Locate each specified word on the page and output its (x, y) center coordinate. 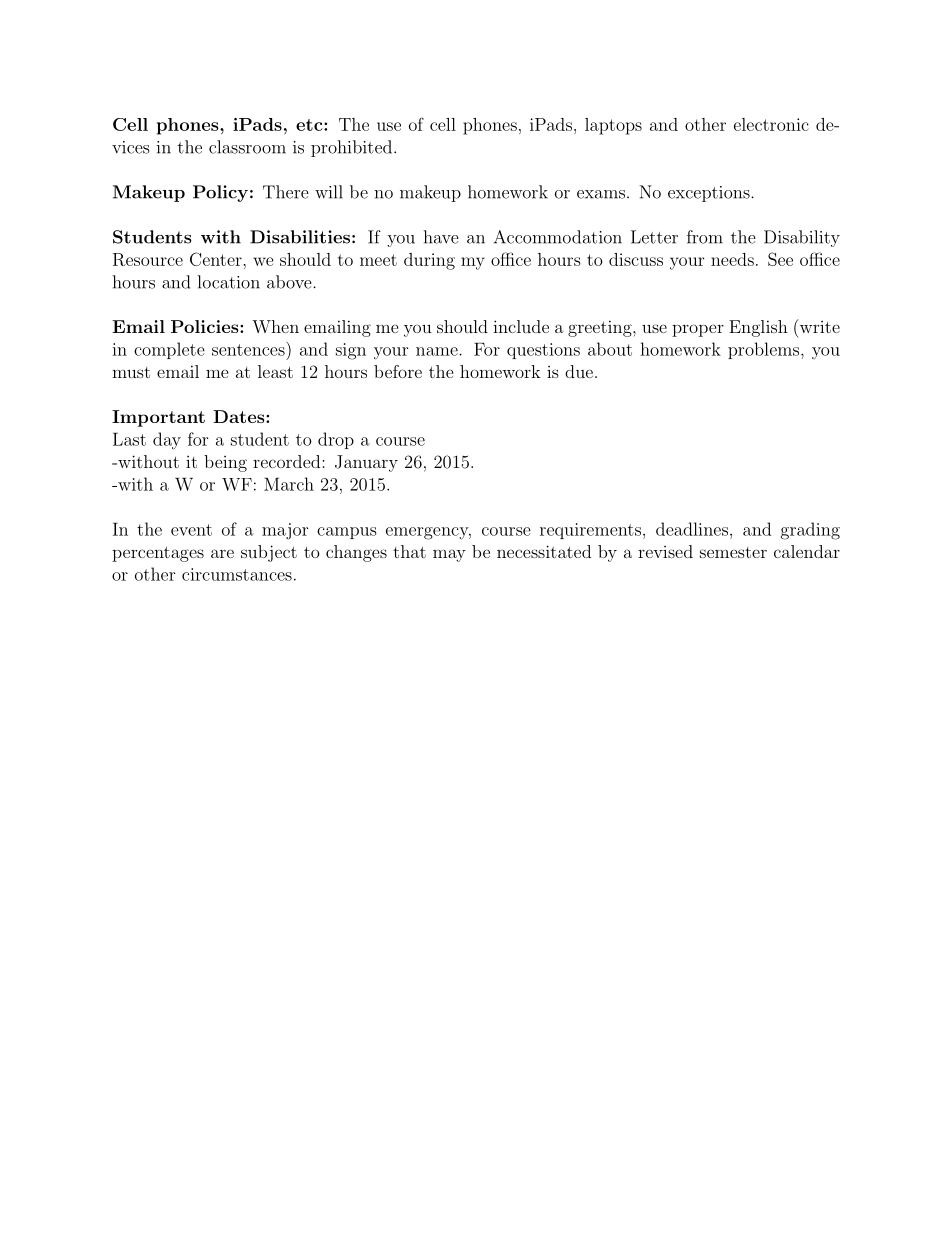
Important (158, 418)
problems (763, 350)
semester (733, 552)
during (429, 261)
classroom (247, 147)
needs (732, 259)
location (229, 282)
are (222, 553)
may (449, 555)
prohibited (351, 148)
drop (336, 440)
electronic (771, 124)
